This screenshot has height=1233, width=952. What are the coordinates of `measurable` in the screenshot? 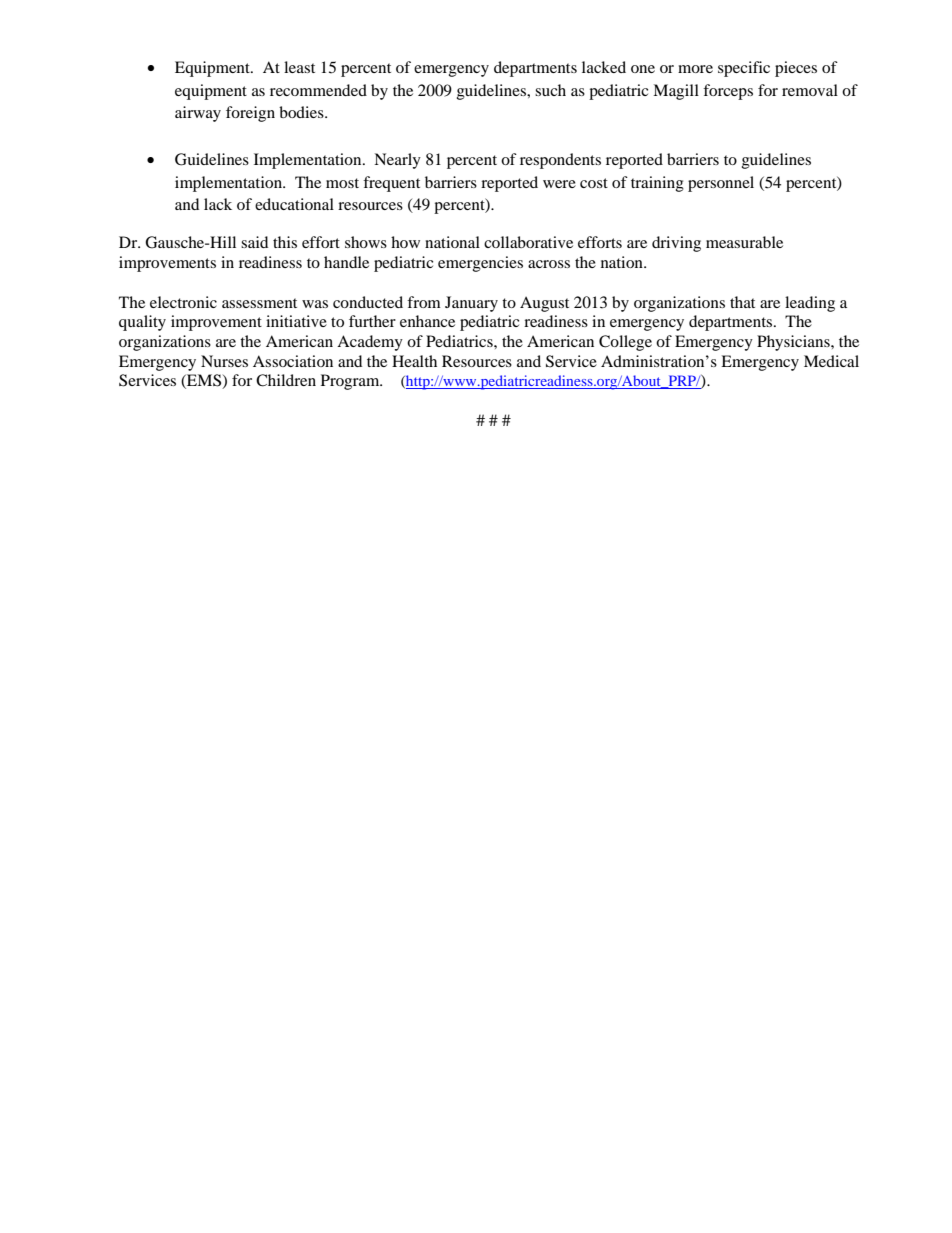 It's located at (744, 242).
